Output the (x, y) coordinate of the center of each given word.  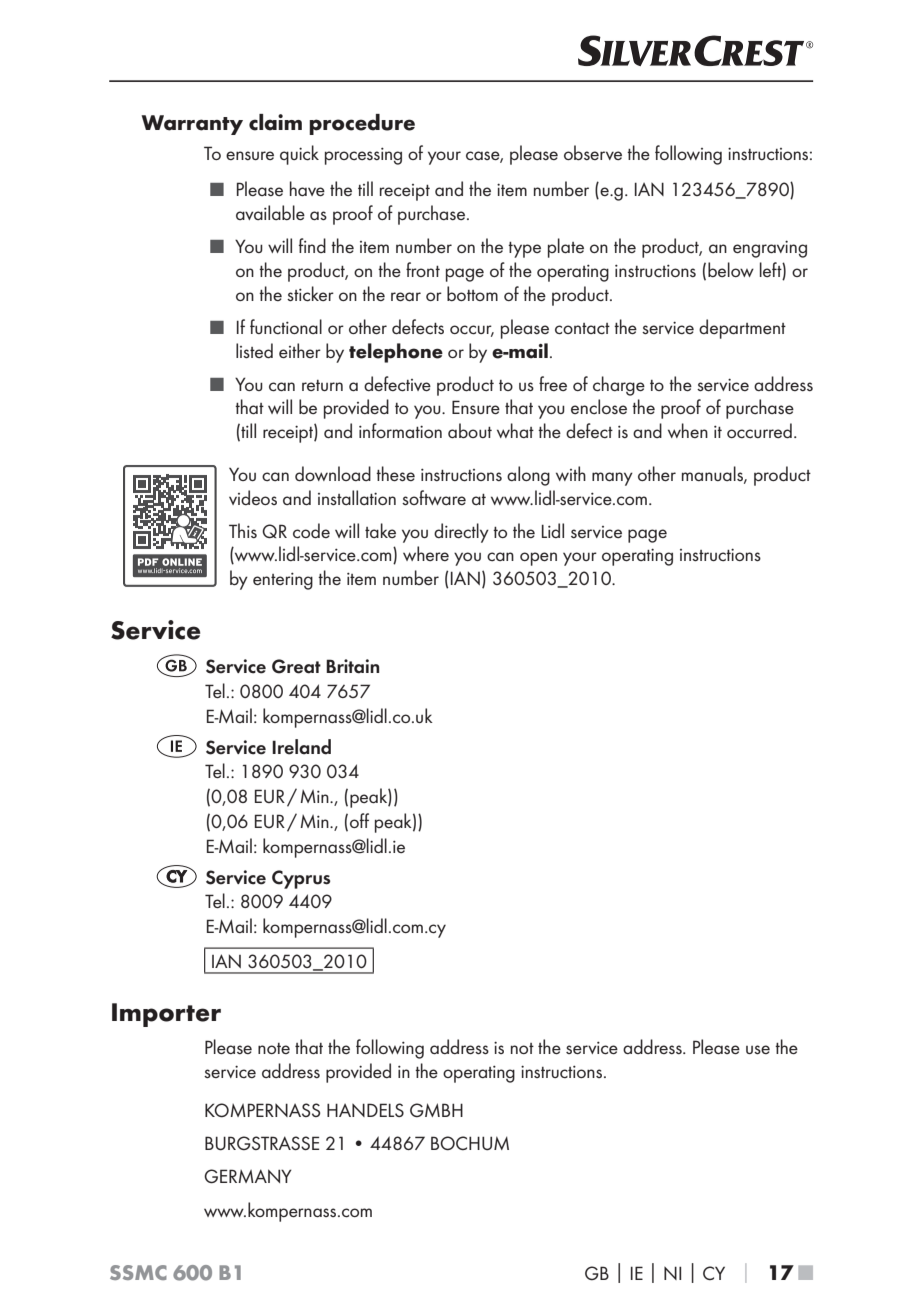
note (274, 1048)
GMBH (436, 1110)
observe (593, 152)
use (758, 1049)
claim (275, 122)
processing (363, 156)
